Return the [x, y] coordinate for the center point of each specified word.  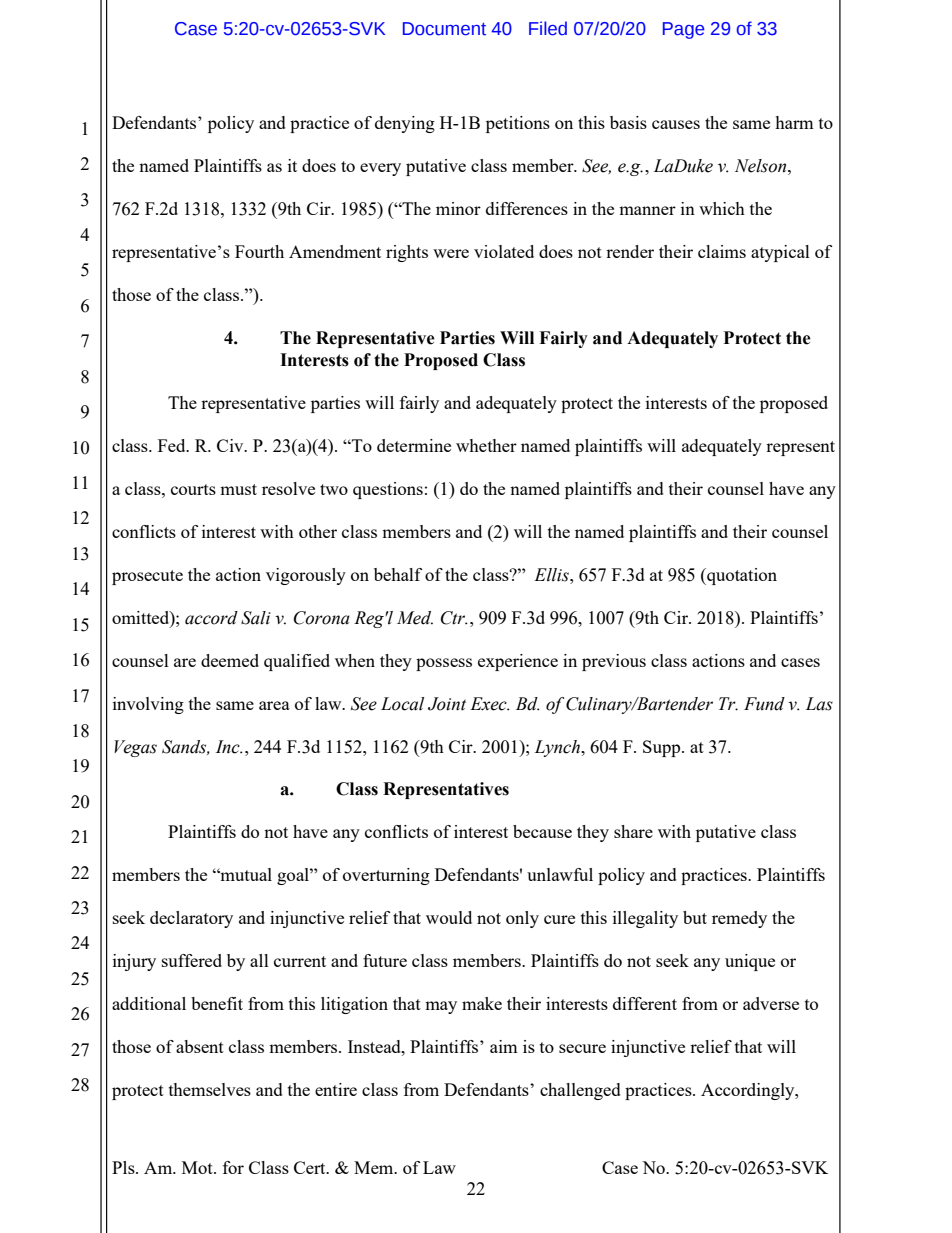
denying [405, 124]
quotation [741, 576]
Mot [198, 1167]
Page [683, 30]
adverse [771, 1003]
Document [444, 29]
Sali [256, 618]
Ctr [454, 618]
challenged [580, 1091]
